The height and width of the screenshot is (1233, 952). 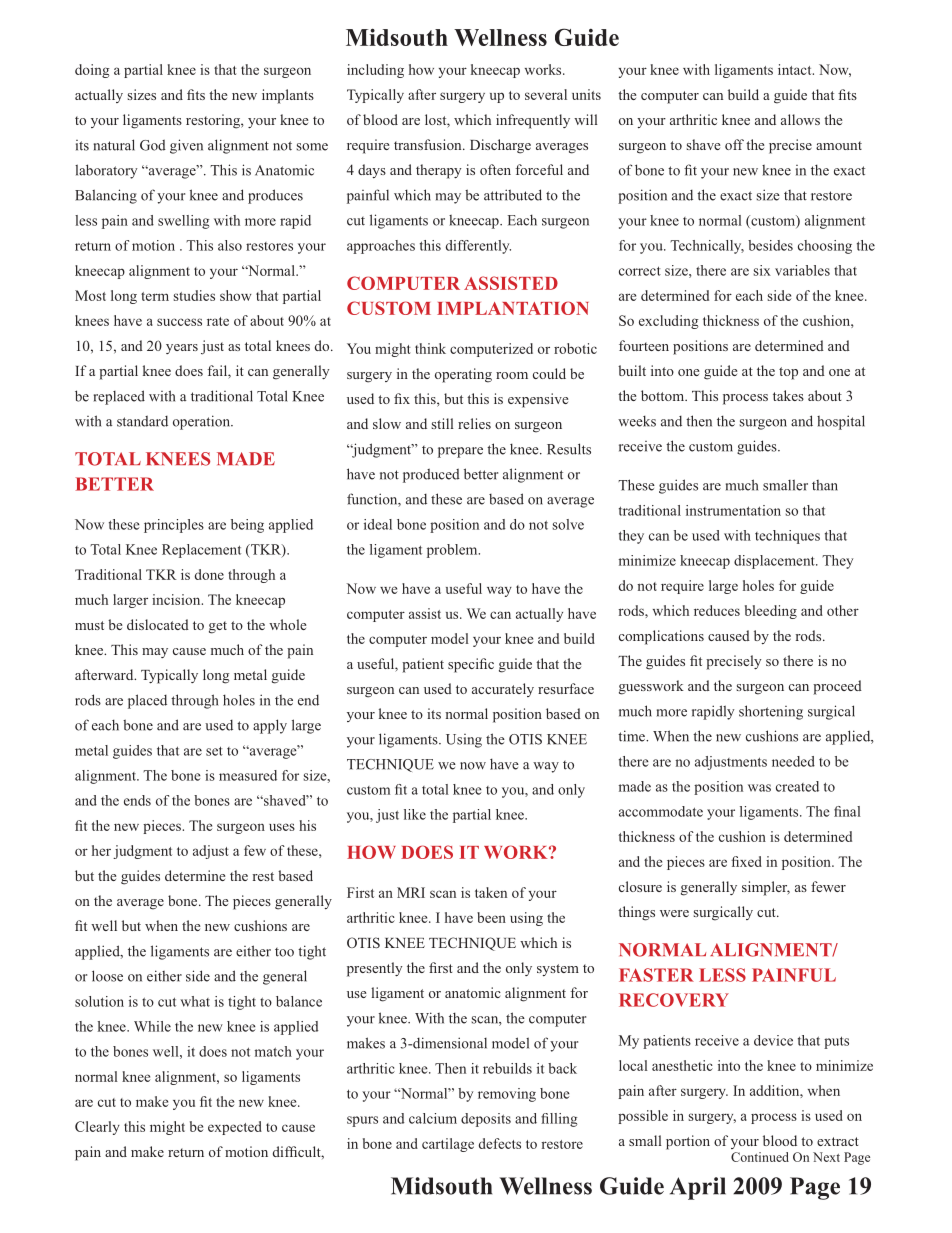 What do you see at coordinates (186, 146) in the screenshot?
I see `given` at bounding box center [186, 146].
